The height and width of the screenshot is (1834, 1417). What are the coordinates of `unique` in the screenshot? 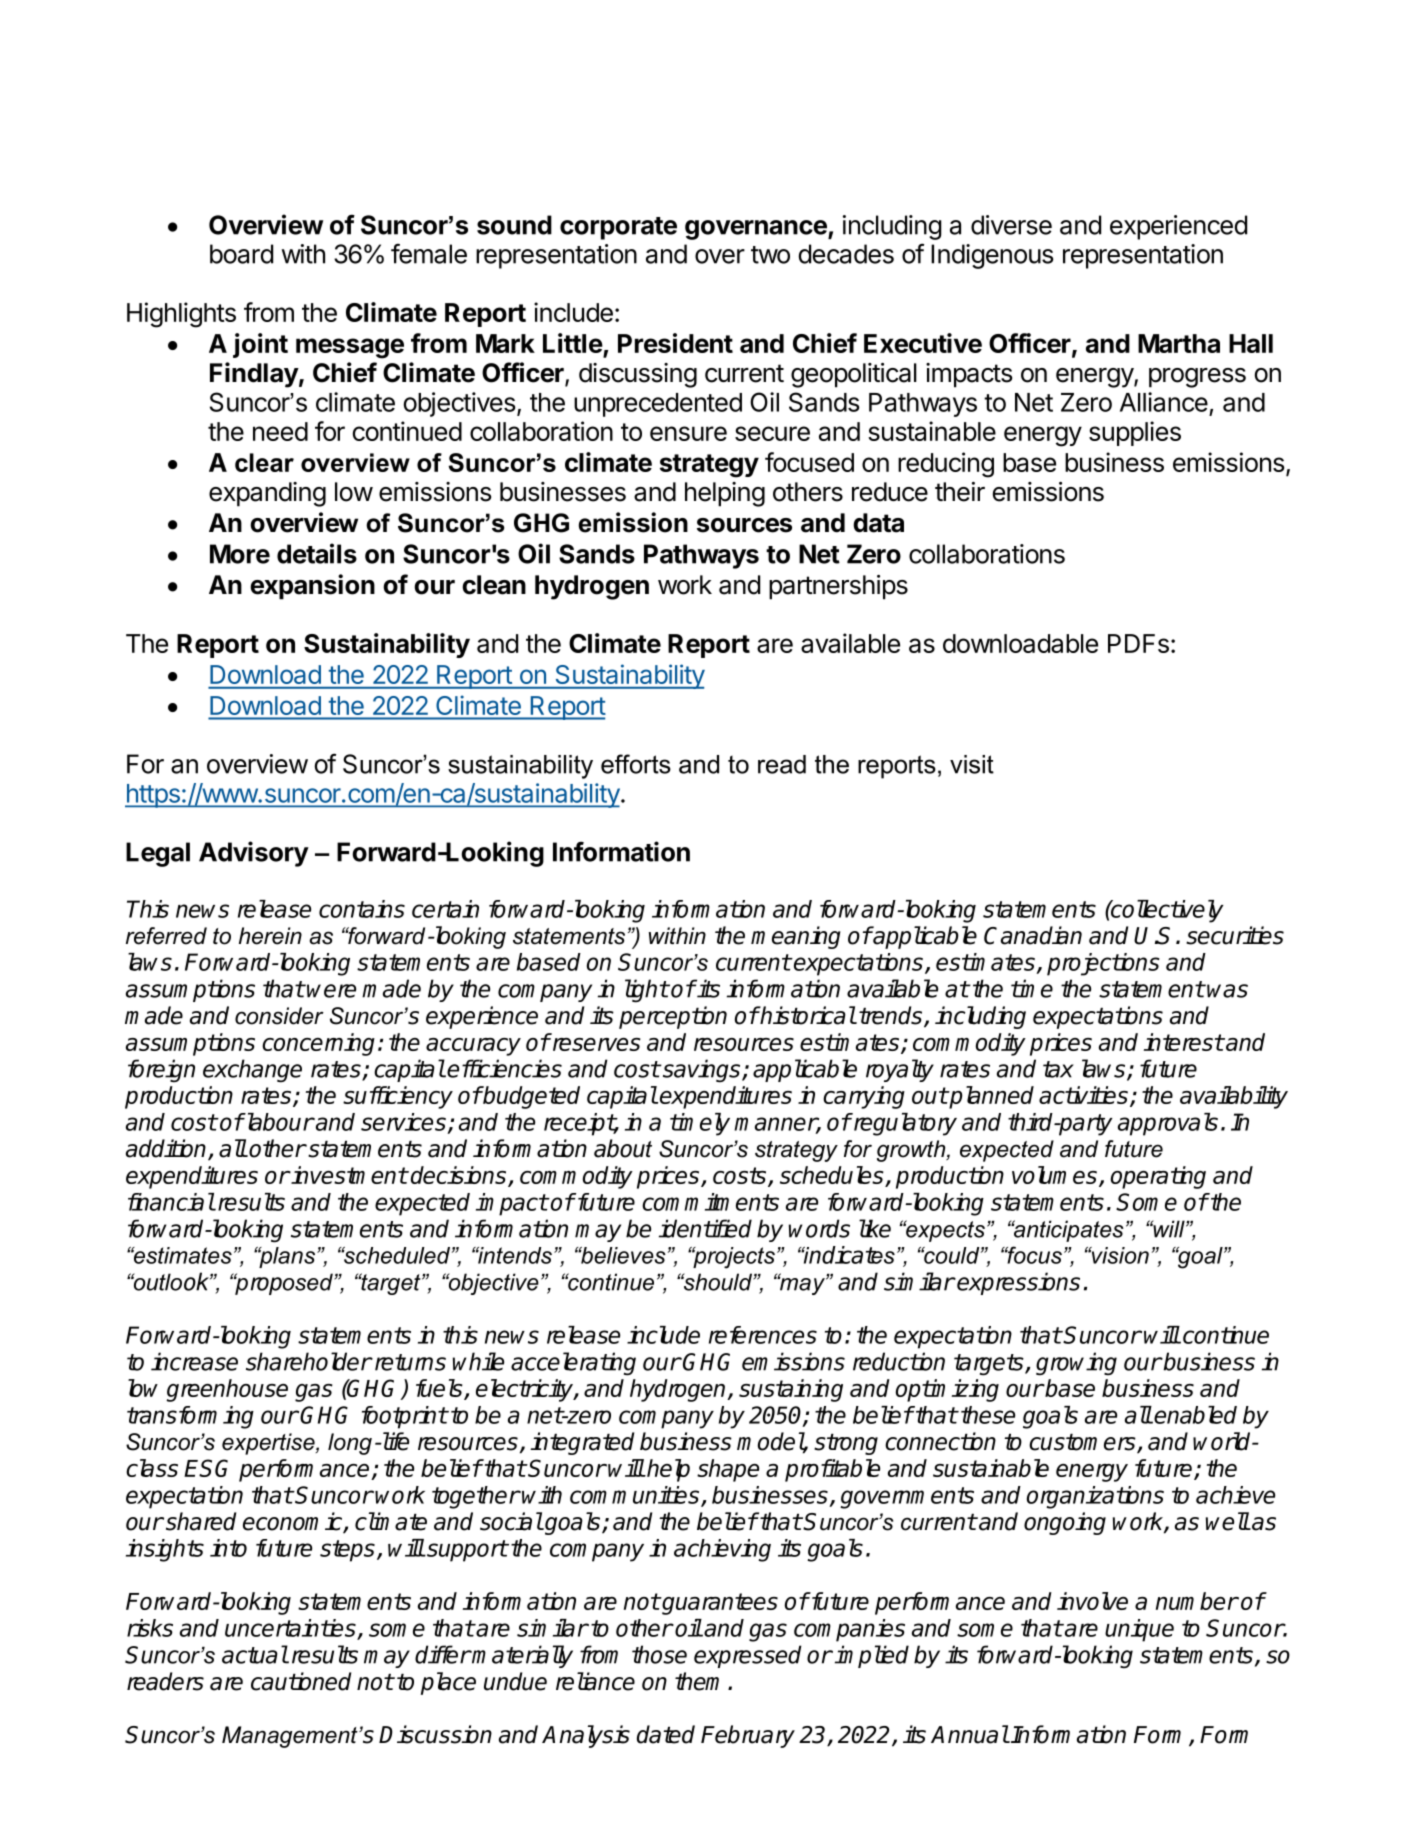 It's located at (1139, 1630).
